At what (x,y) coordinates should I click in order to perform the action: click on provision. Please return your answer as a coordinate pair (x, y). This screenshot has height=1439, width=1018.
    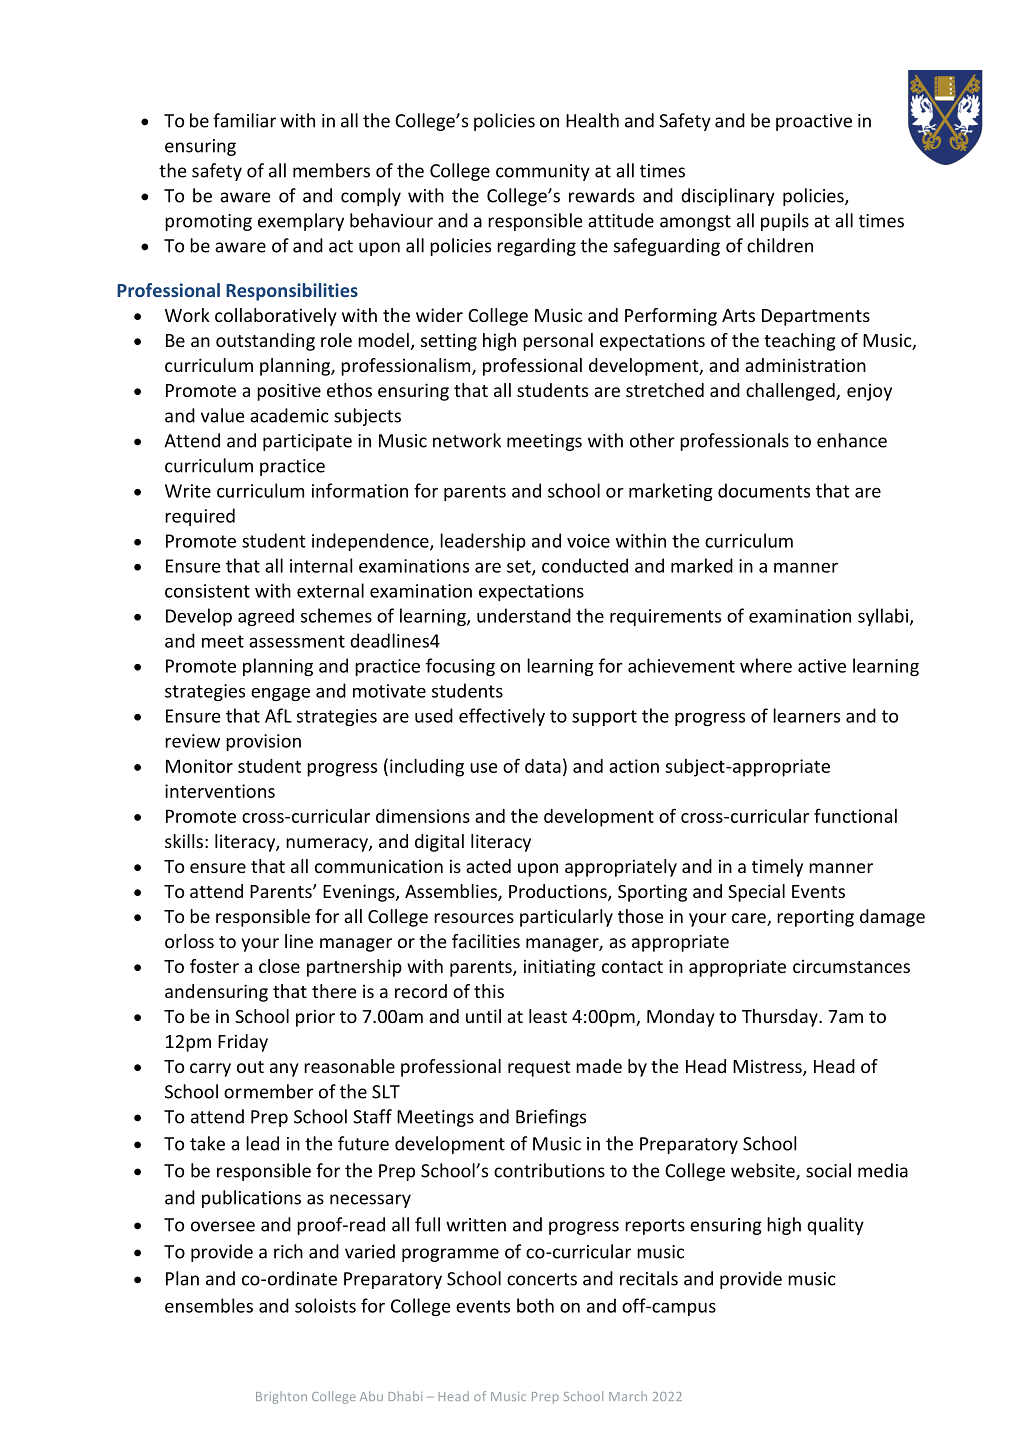
    Looking at the image, I should click on (263, 742).
